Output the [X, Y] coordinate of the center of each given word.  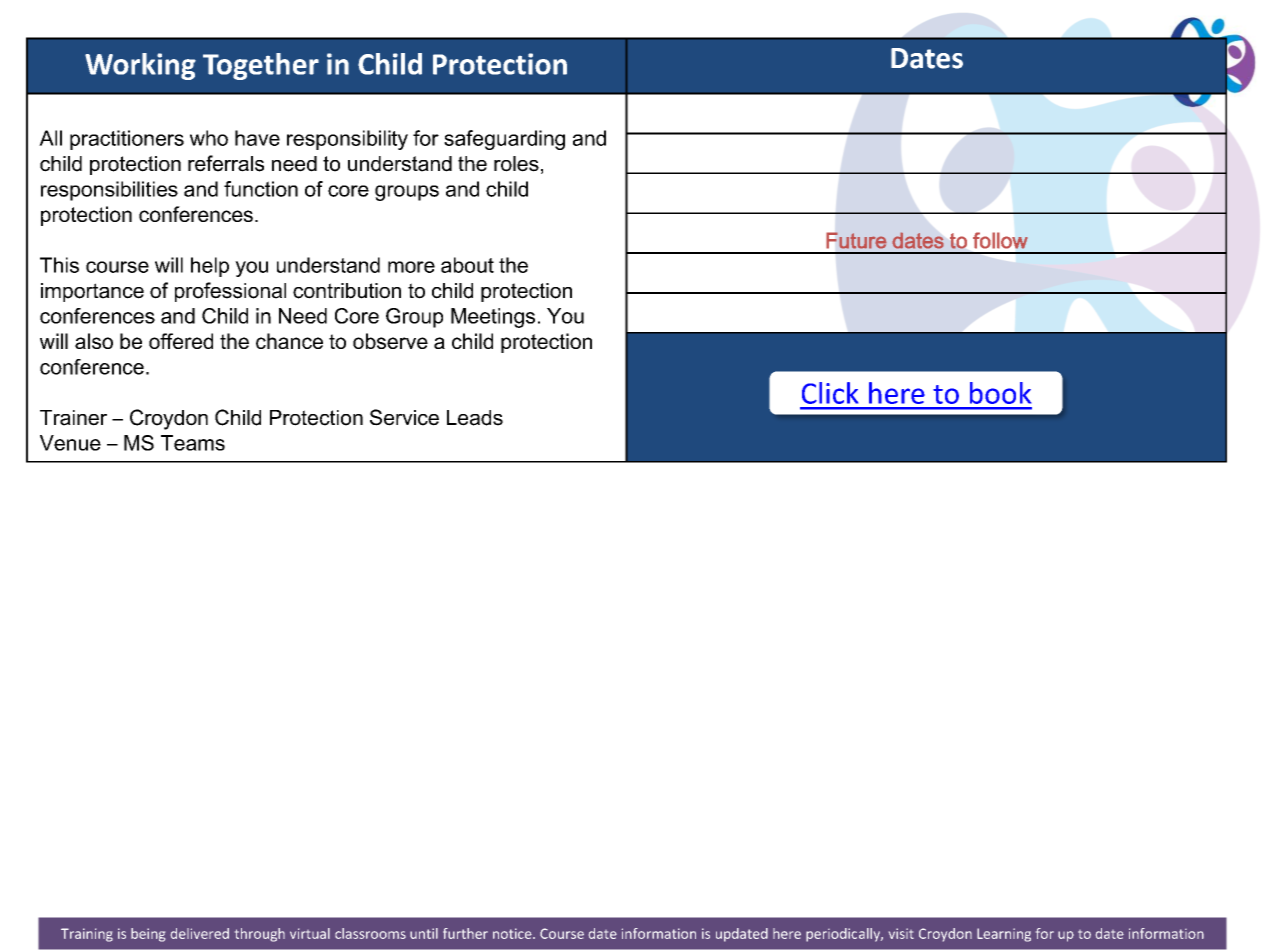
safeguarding [504, 140]
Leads [475, 418]
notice [513, 933]
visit [901, 933]
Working [140, 66]
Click [830, 393]
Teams [193, 443]
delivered [200, 933]
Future [857, 240]
